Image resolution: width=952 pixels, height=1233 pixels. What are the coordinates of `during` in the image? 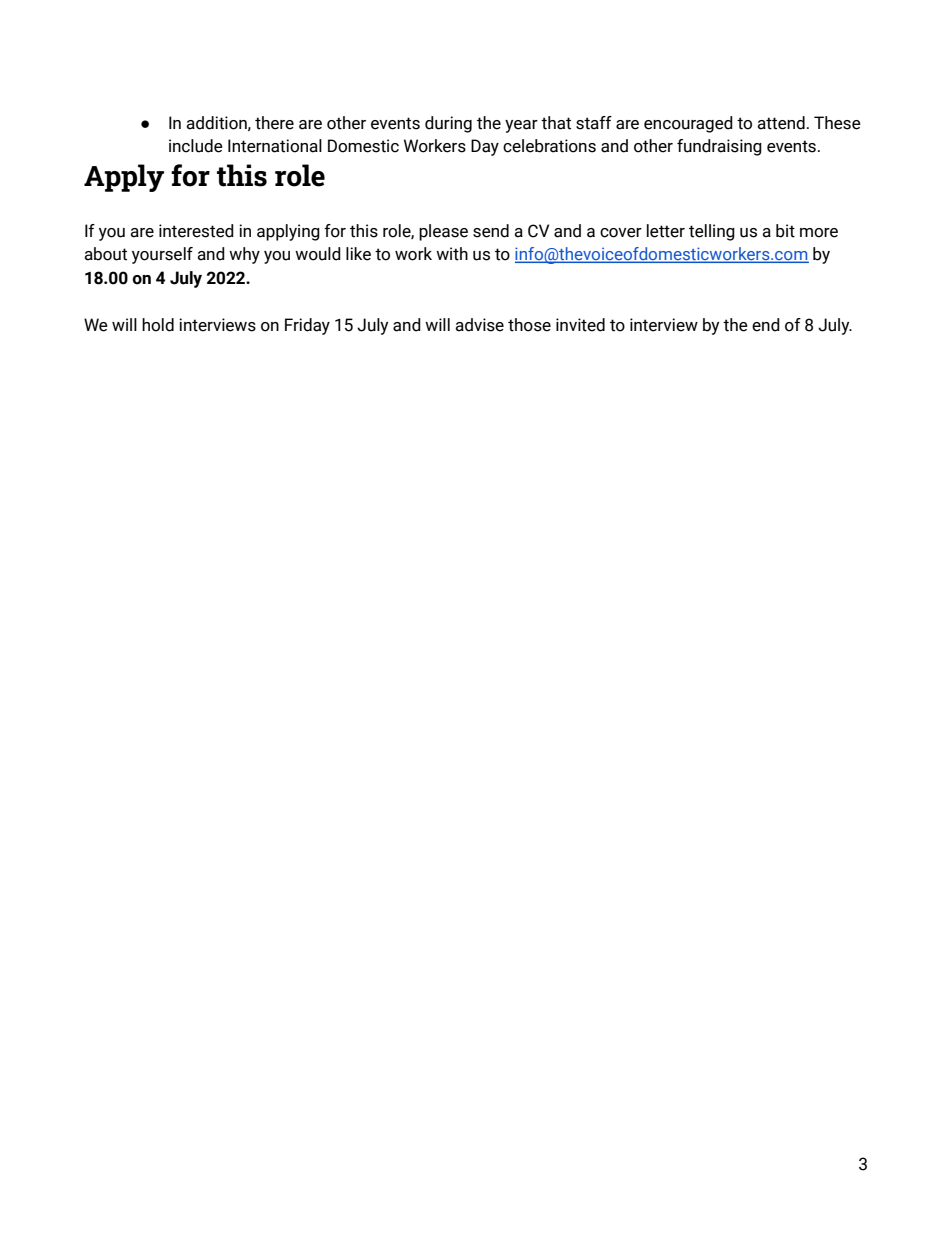 It's located at (448, 124).
